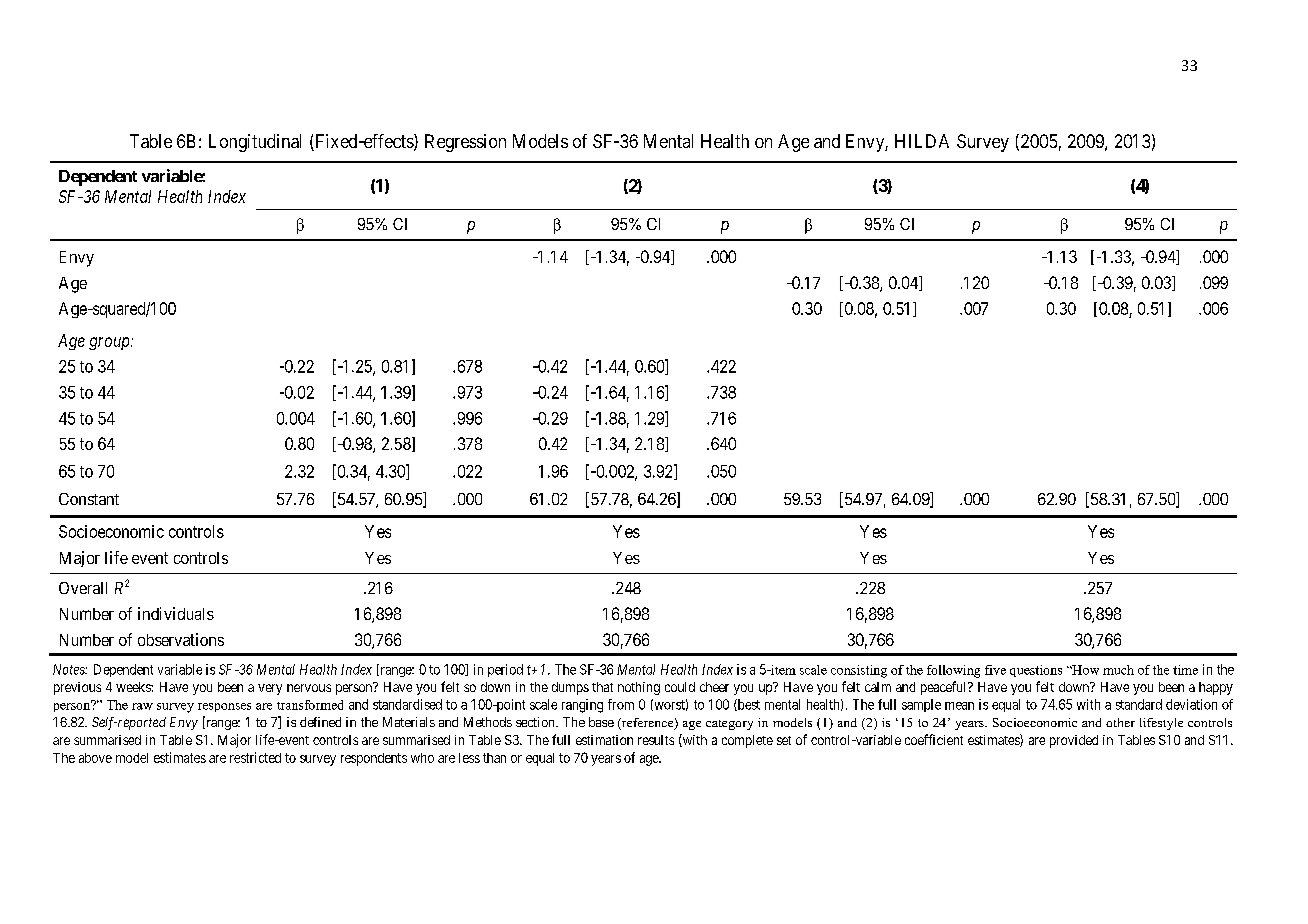 This image has height=924, width=1308. Describe the element at coordinates (110, 343) in the image. I see `group` at that location.
